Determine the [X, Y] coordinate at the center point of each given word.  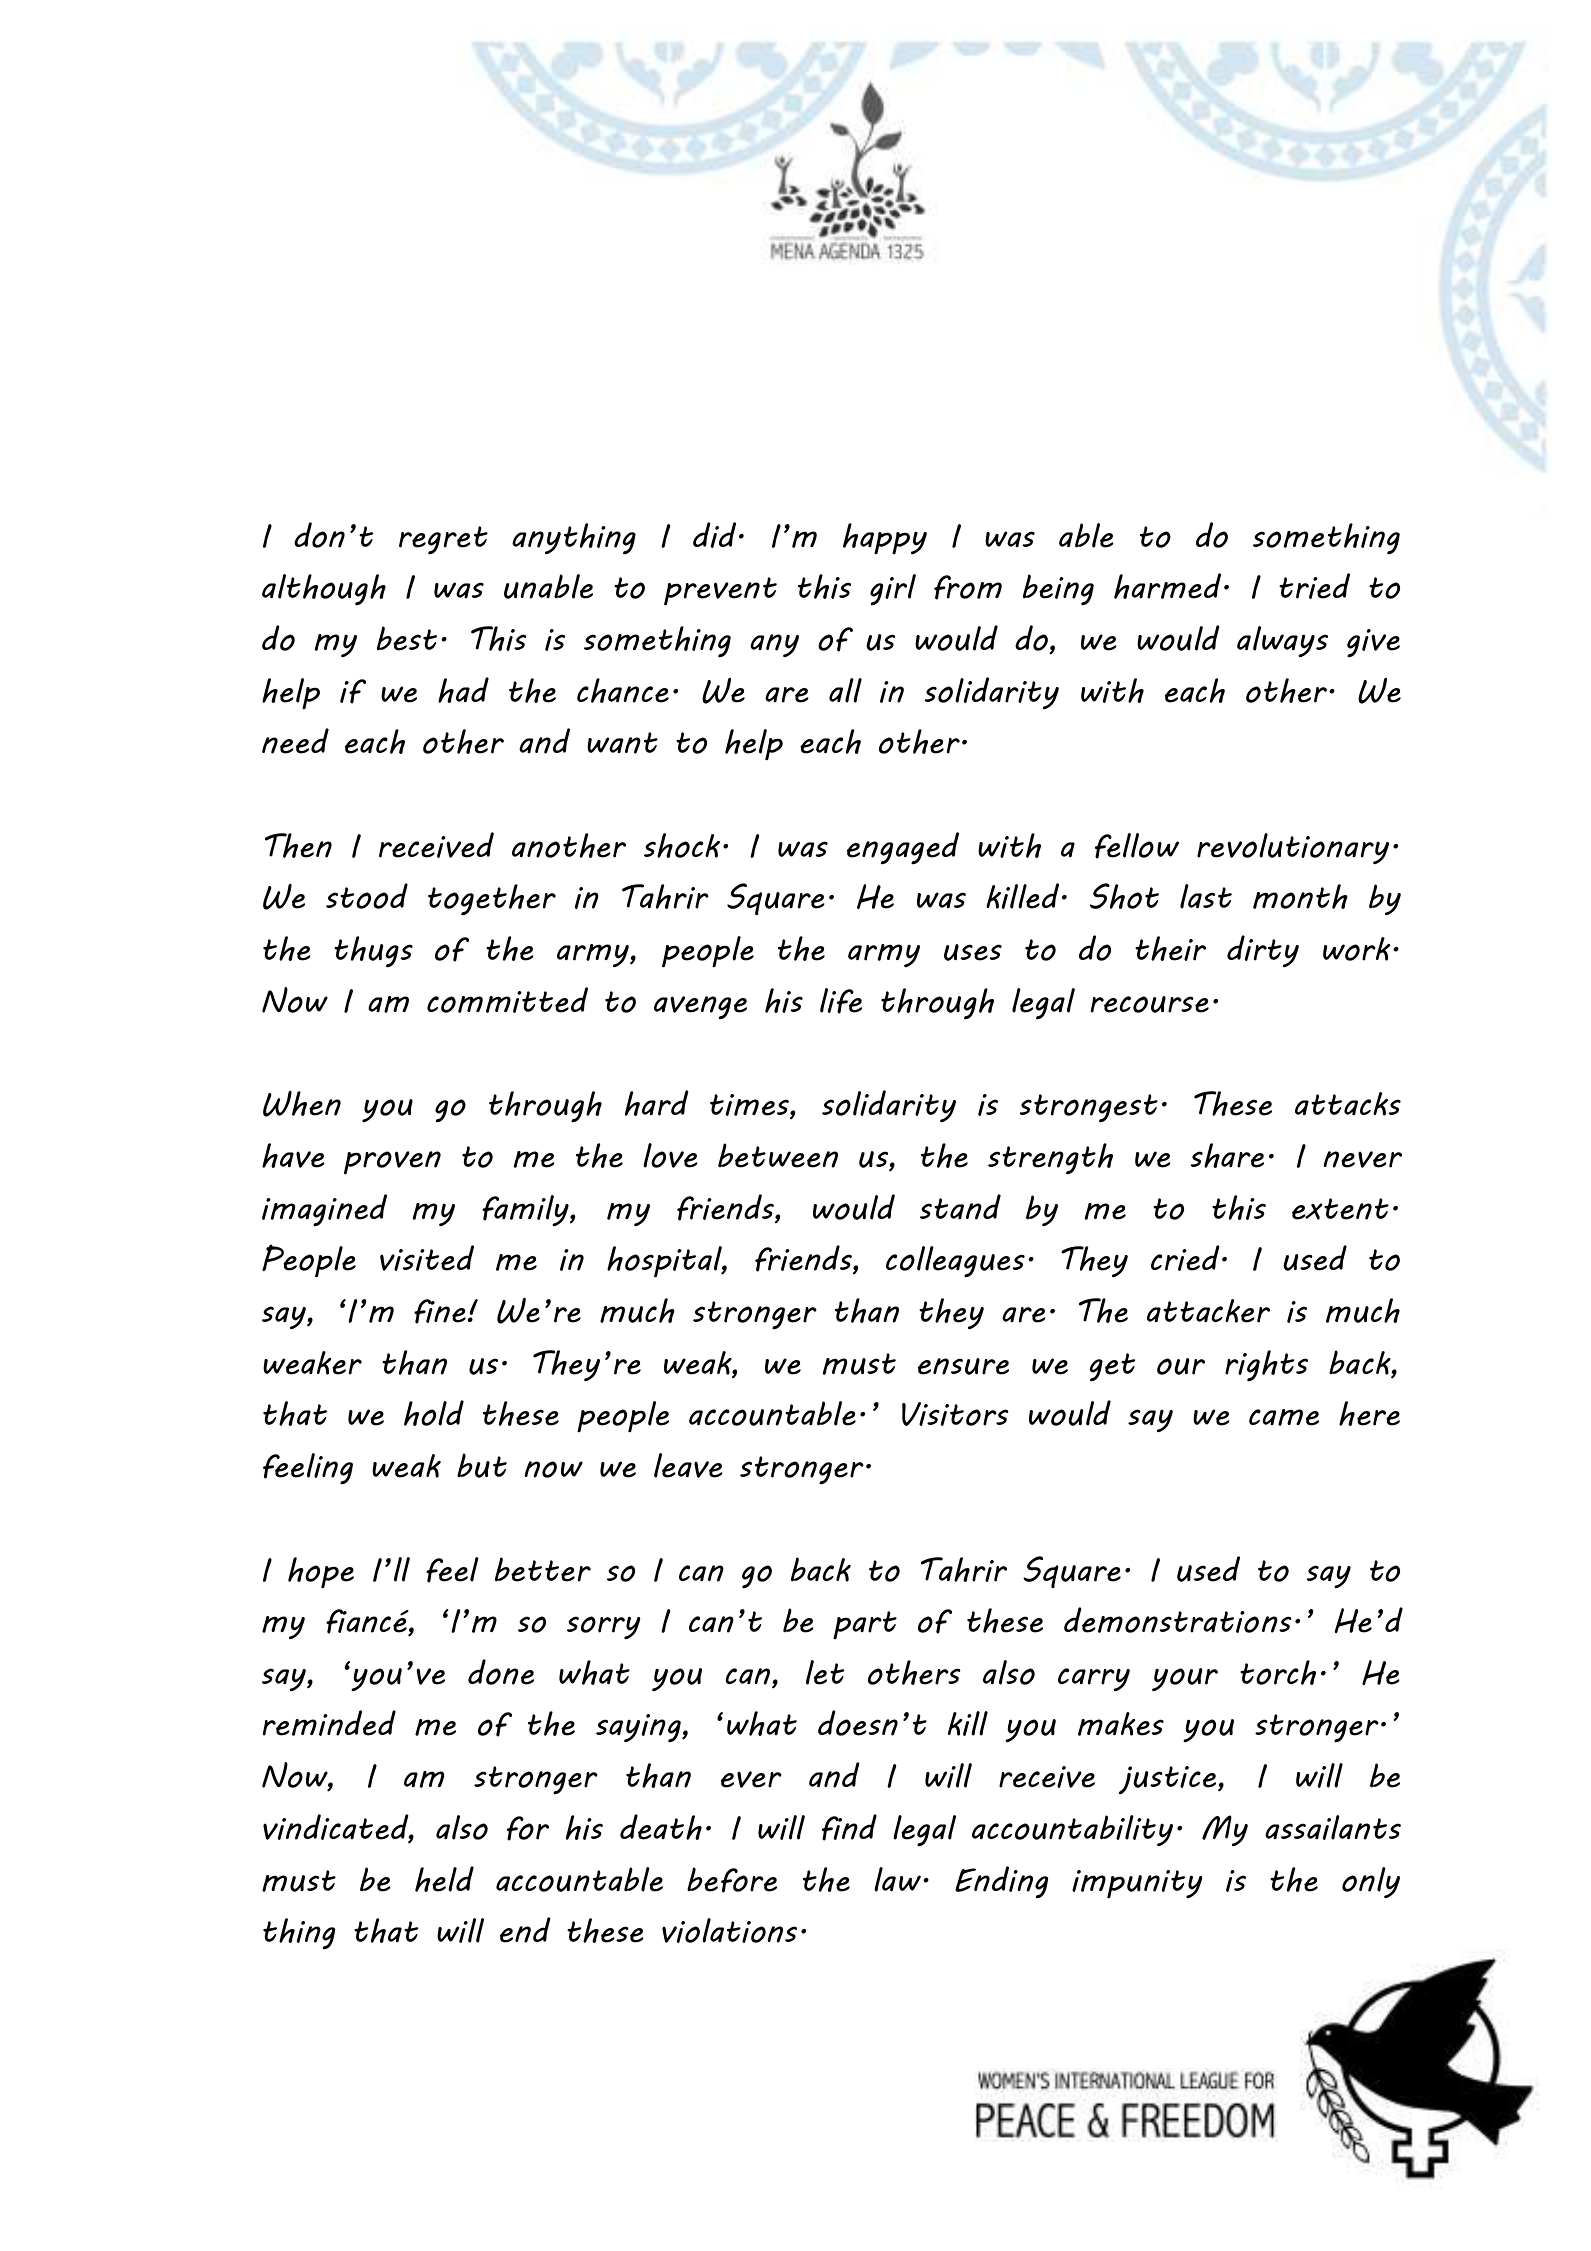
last [1206, 896]
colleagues [955, 1262]
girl [893, 589]
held [444, 1879]
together [492, 900]
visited [427, 1258]
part [865, 1625]
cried [1185, 1258]
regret [443, 540]
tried [1314, 586]
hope [321, 1573]
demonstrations [1178, 1620]
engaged [903, 848]
